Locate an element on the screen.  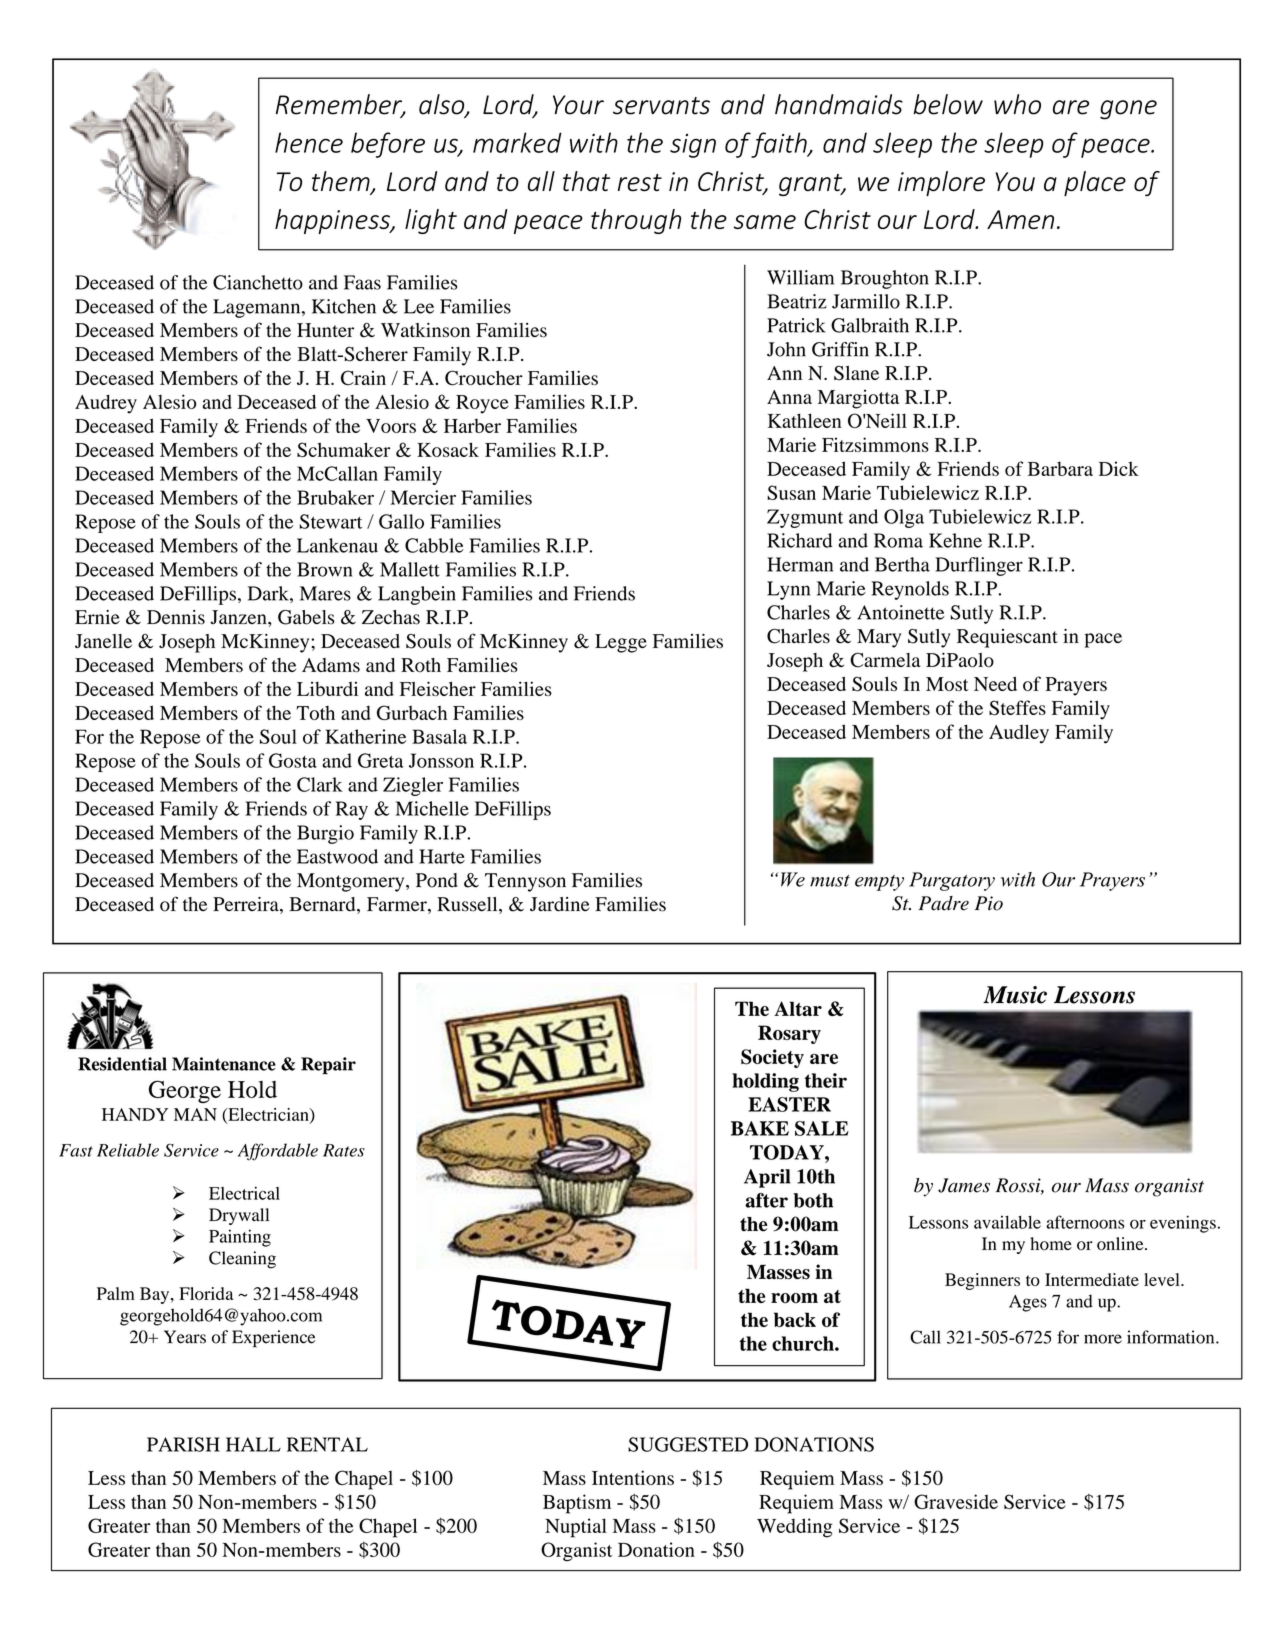
Music is located at coordinates (1015, 995).
